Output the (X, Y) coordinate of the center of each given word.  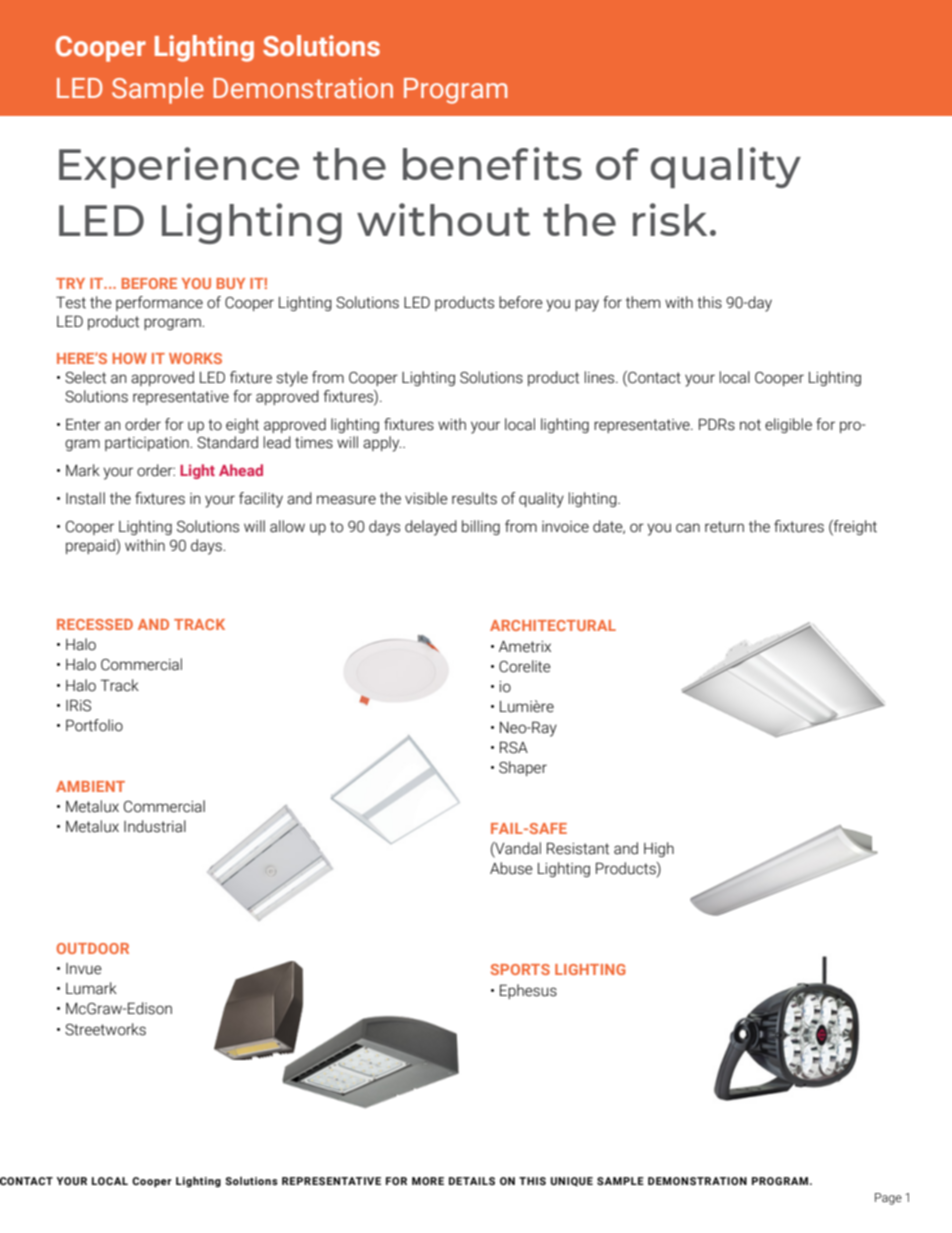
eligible (788, 425)
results (474, 498)
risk (670, 219)
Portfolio (94, 725)
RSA (514, 747)
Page (888, 1199)
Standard (227, 442)
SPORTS (520, 969)
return (724, 527)
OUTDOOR (93, 948)
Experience (179, 167)
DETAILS (472, 1181)
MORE (428, 1181)
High (659, 849)
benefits (492, 163)
